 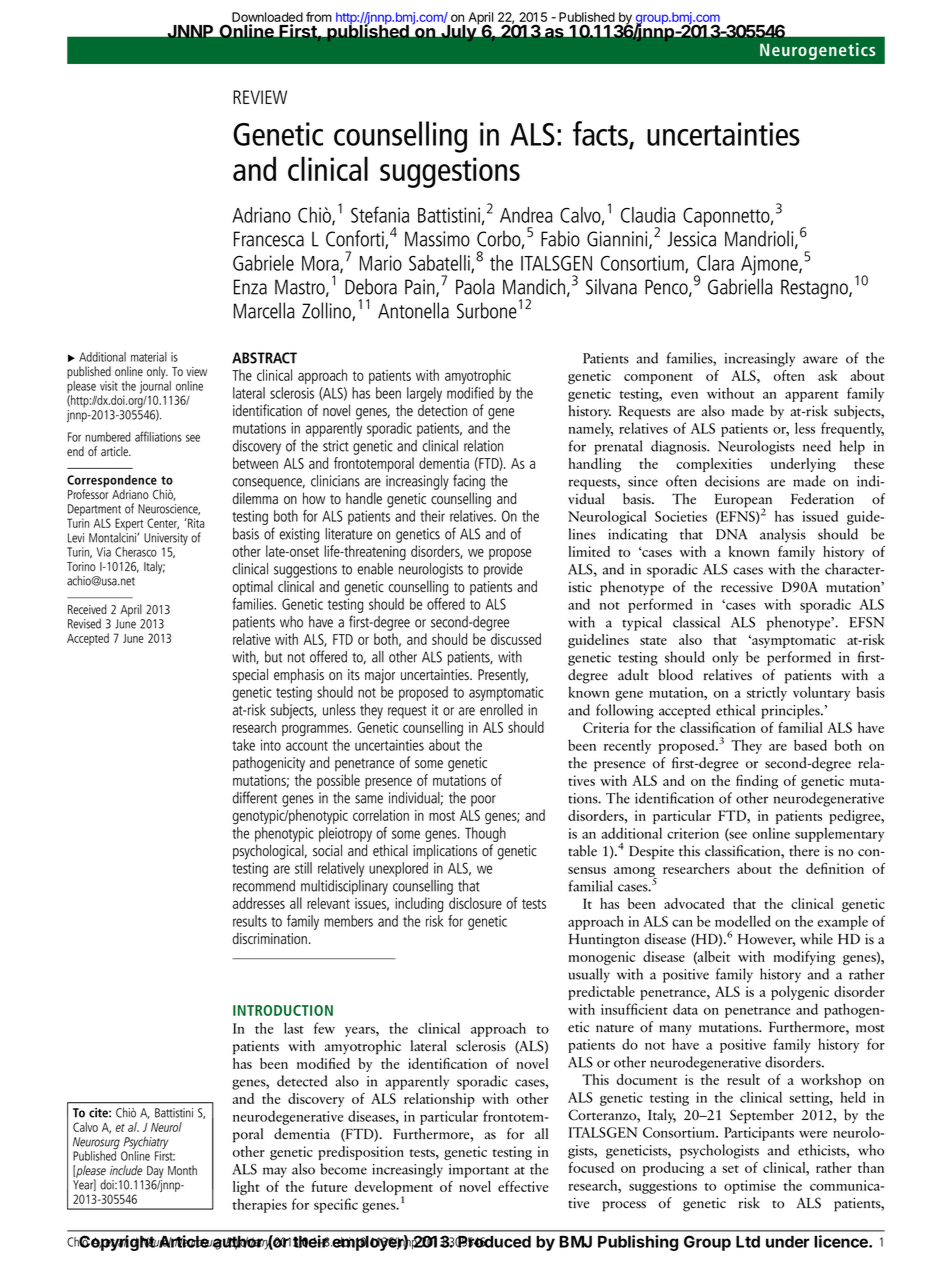 What do you see at coordinates (475, 286) in the screenshot?
I see `Paola` at bounding box center [475, 286].
